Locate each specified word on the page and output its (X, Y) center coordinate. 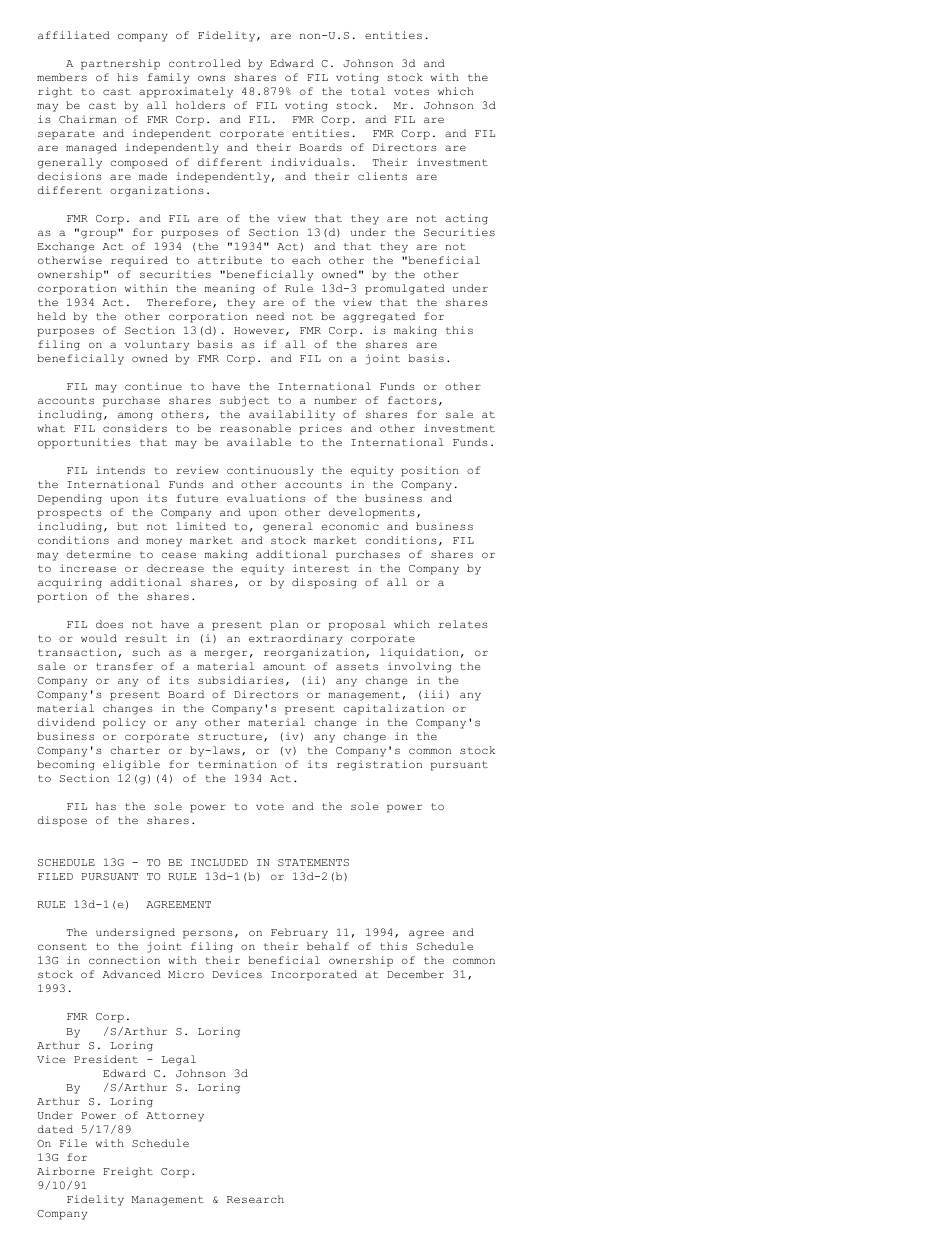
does (109, 624)
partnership (120, 64)
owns (211, 78)
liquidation (419, 653)
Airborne (65, 1171)
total (368, 91)
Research (255, 1199)
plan (284, 625)
